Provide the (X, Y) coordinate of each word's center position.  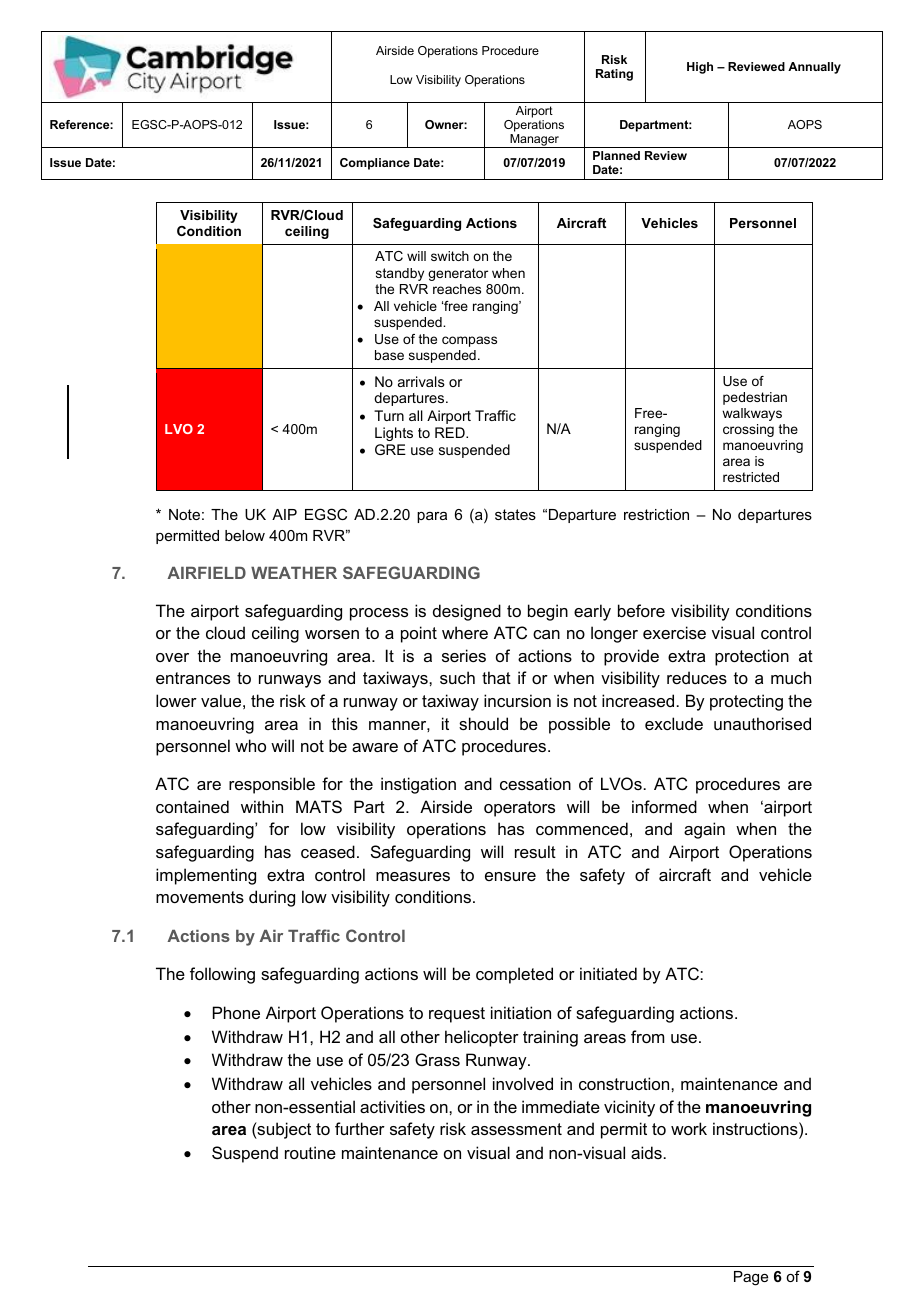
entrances (193, 678)
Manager (534, 141)
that (496, 677)
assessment (516, 1129)
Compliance (375, 164)
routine (310, 1152)
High (700, 68)
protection (752, 657)
